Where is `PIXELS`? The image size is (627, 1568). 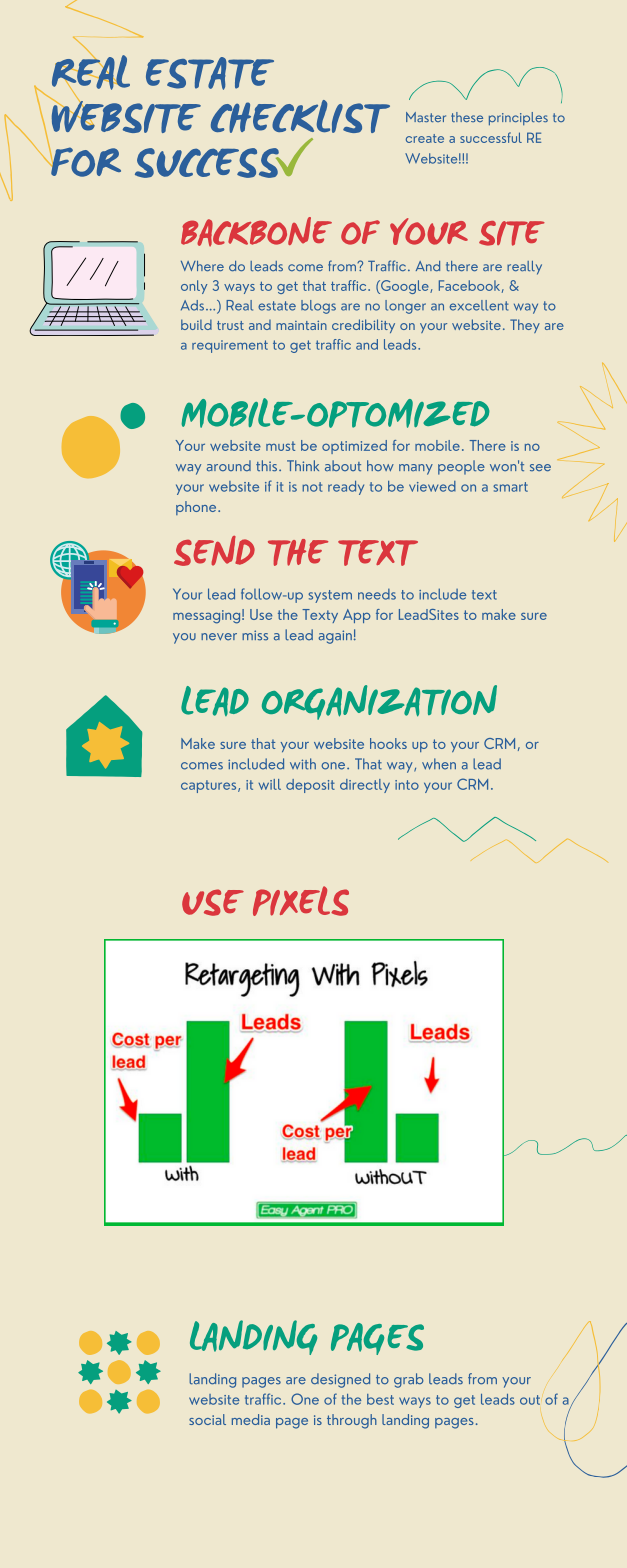 PIXELS is located at coordinates (301, 901).
